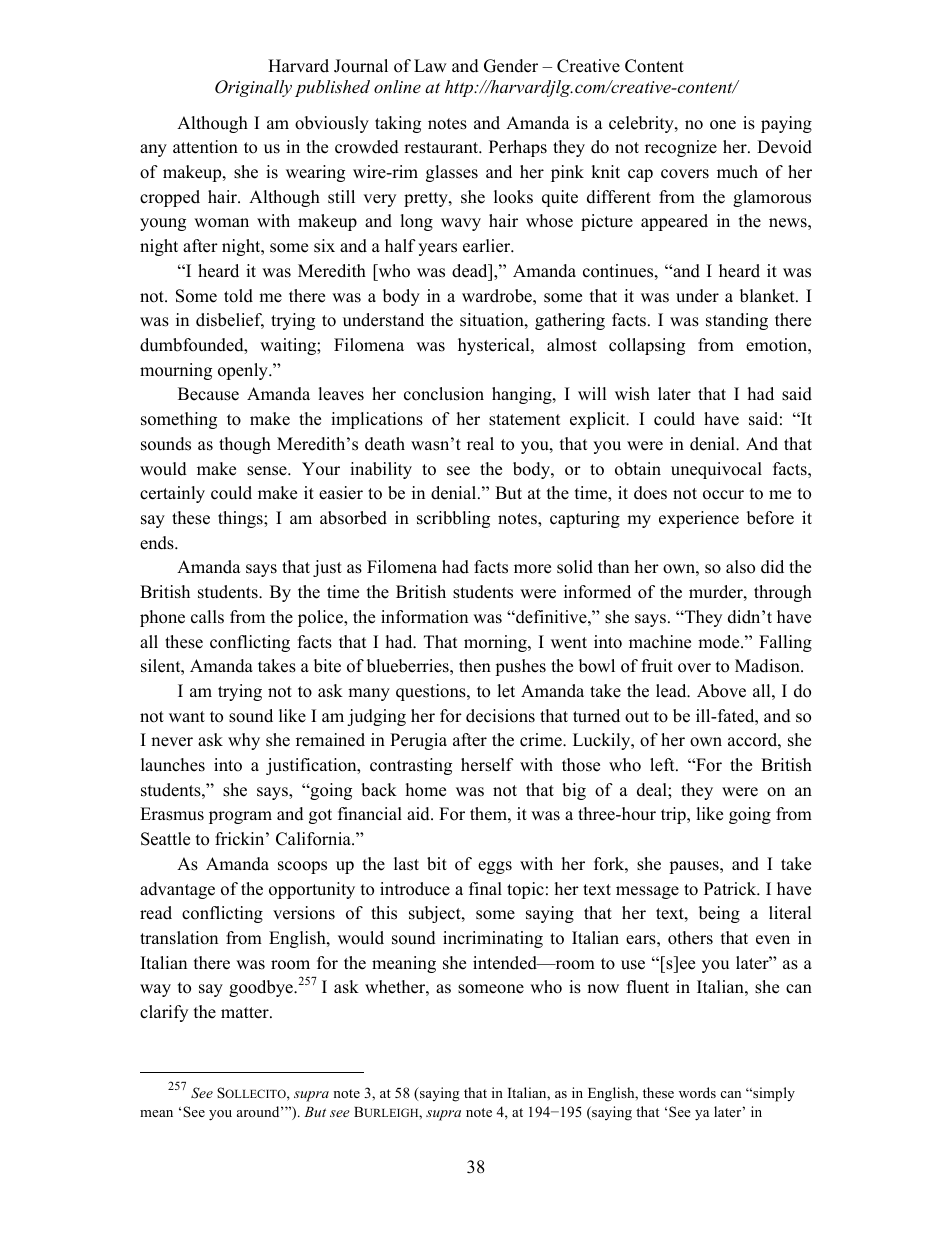 The image size is (952, 1233). Describe the element at coordinates (244, 741) in the document. I see `why` at that location.
